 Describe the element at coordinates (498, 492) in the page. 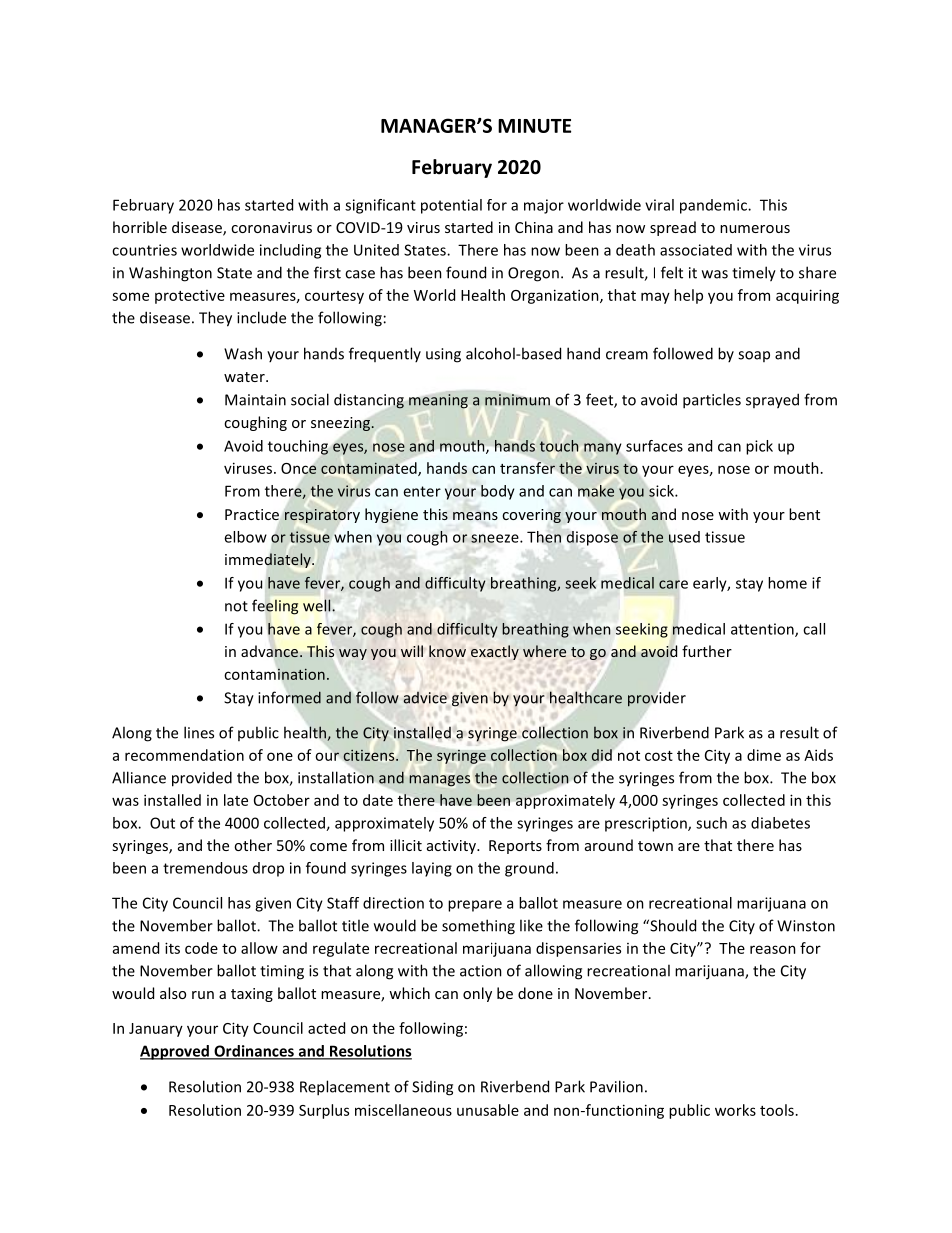

I see `body` at that location.
